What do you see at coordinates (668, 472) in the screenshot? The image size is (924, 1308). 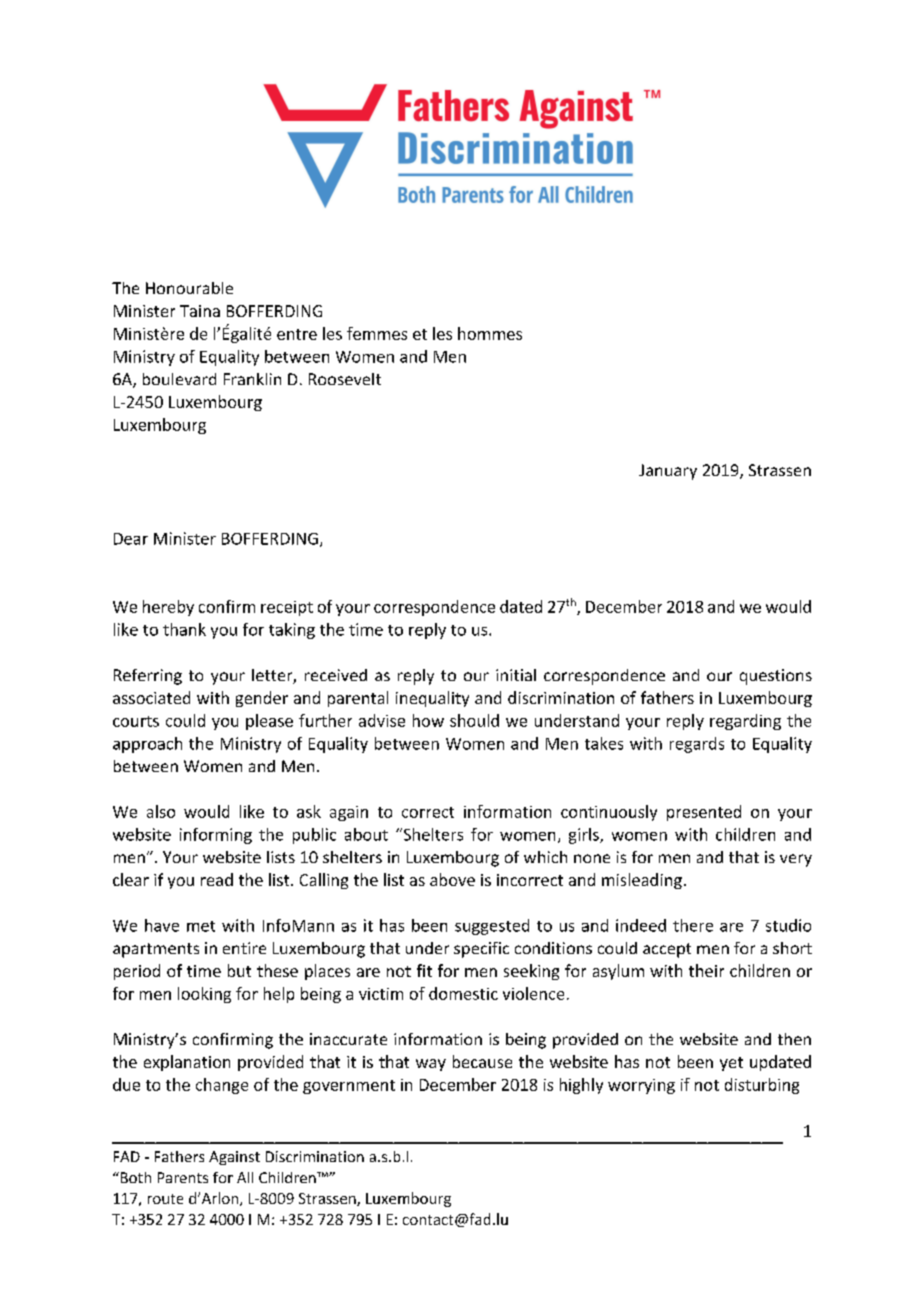 I see `January` at bounding box center [668, 472].
